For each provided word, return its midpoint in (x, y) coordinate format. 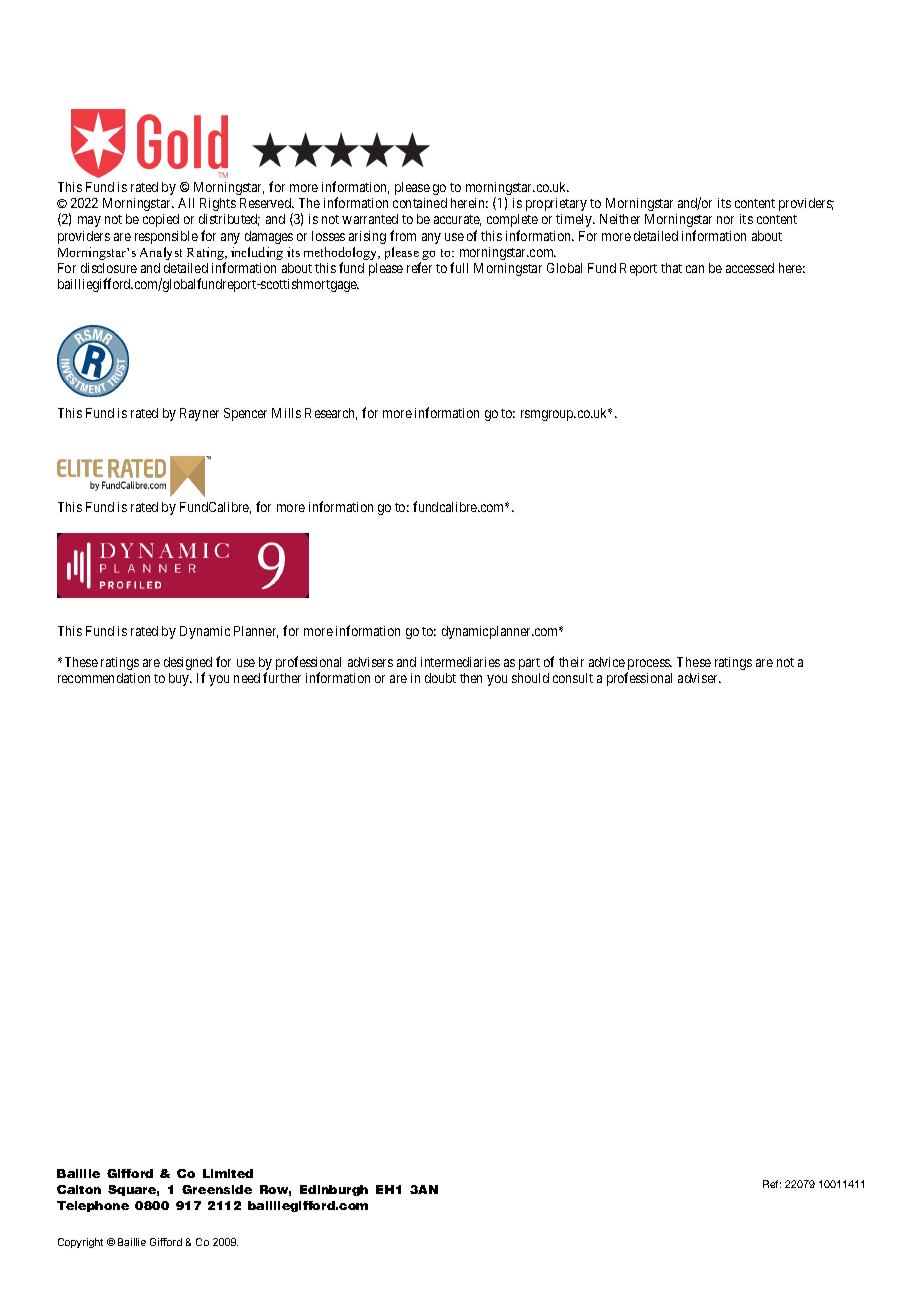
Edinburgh (334, 1190)
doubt (440, 678)
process (649, 666)
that (671, 268)
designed (188, 665)
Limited (228, 1173)
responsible (166, 237)
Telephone (93, 1206)
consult (573, 678)
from (403, 235)
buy (180, 679)
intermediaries (460, 662)
